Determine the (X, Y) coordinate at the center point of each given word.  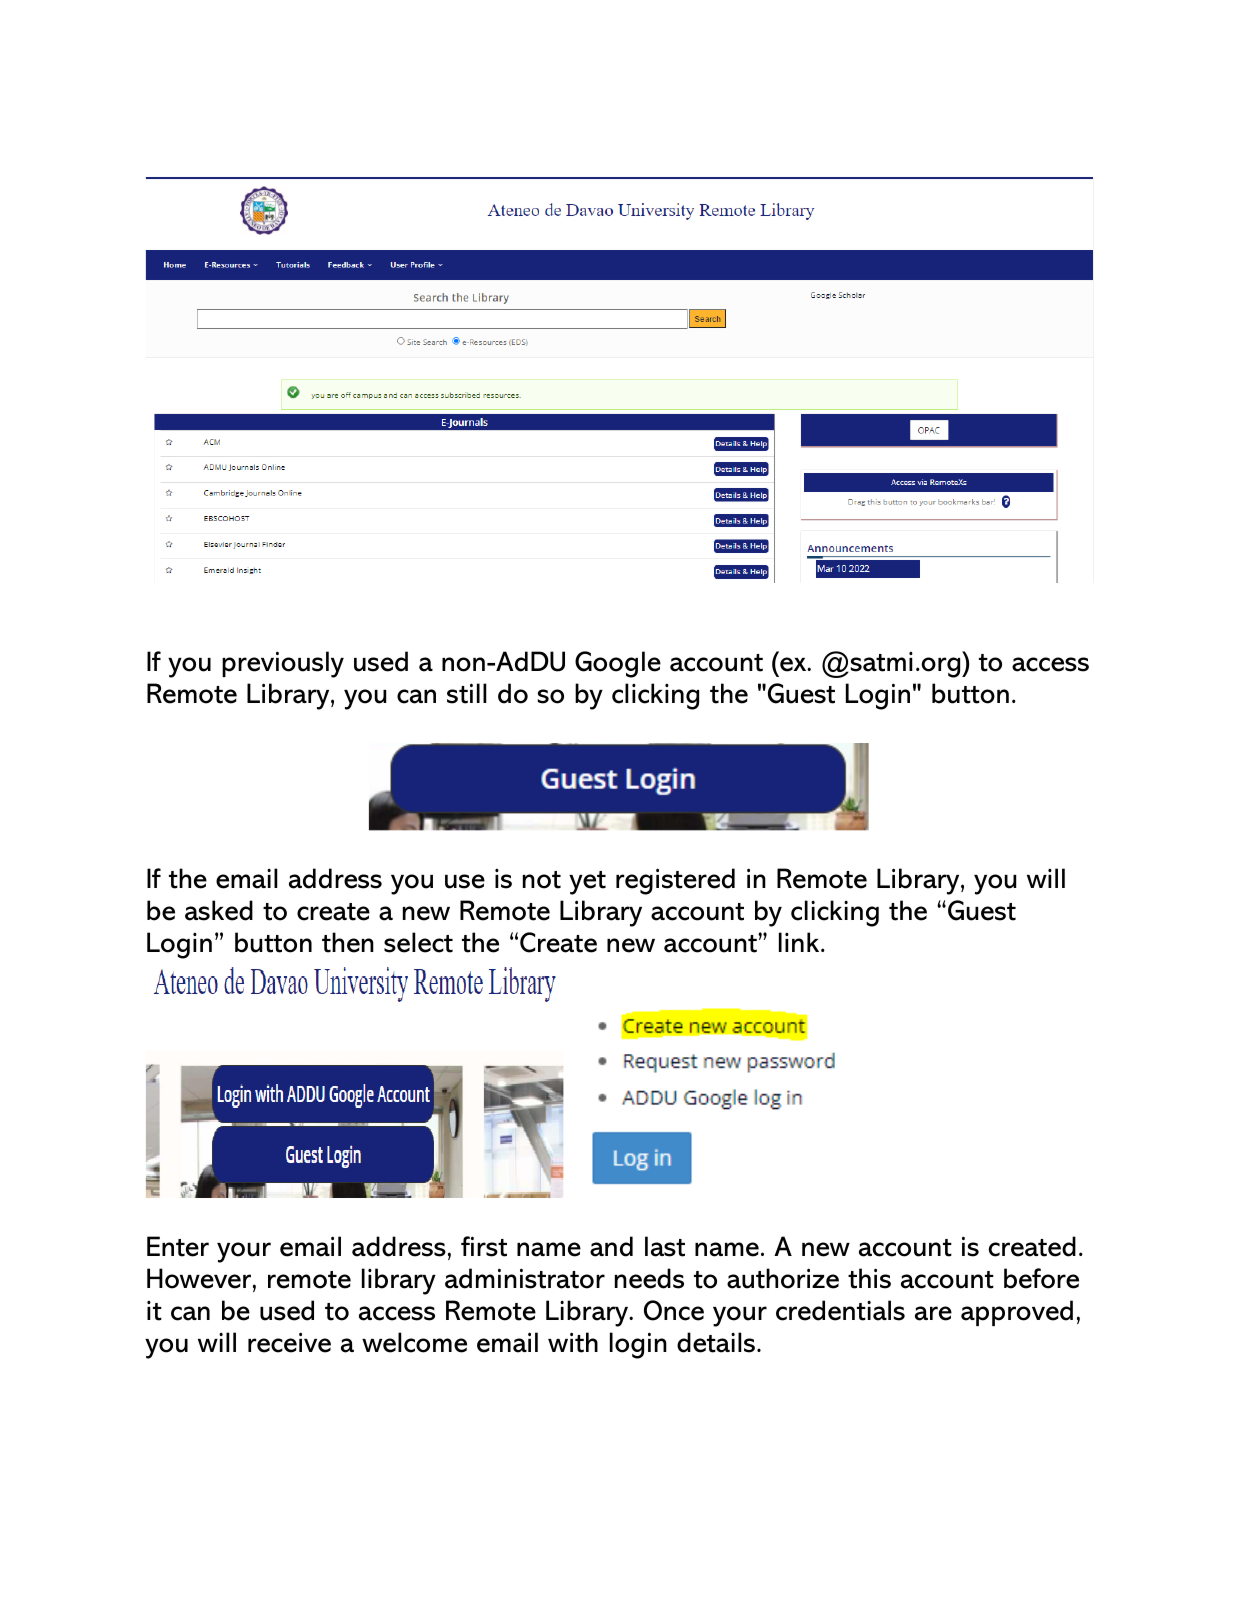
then (348, 942)
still (467, 693)
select (418, 942)
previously (283, 664)
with (573, 1342)
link (800, 942)
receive (289, 1342)
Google (618, 664)
